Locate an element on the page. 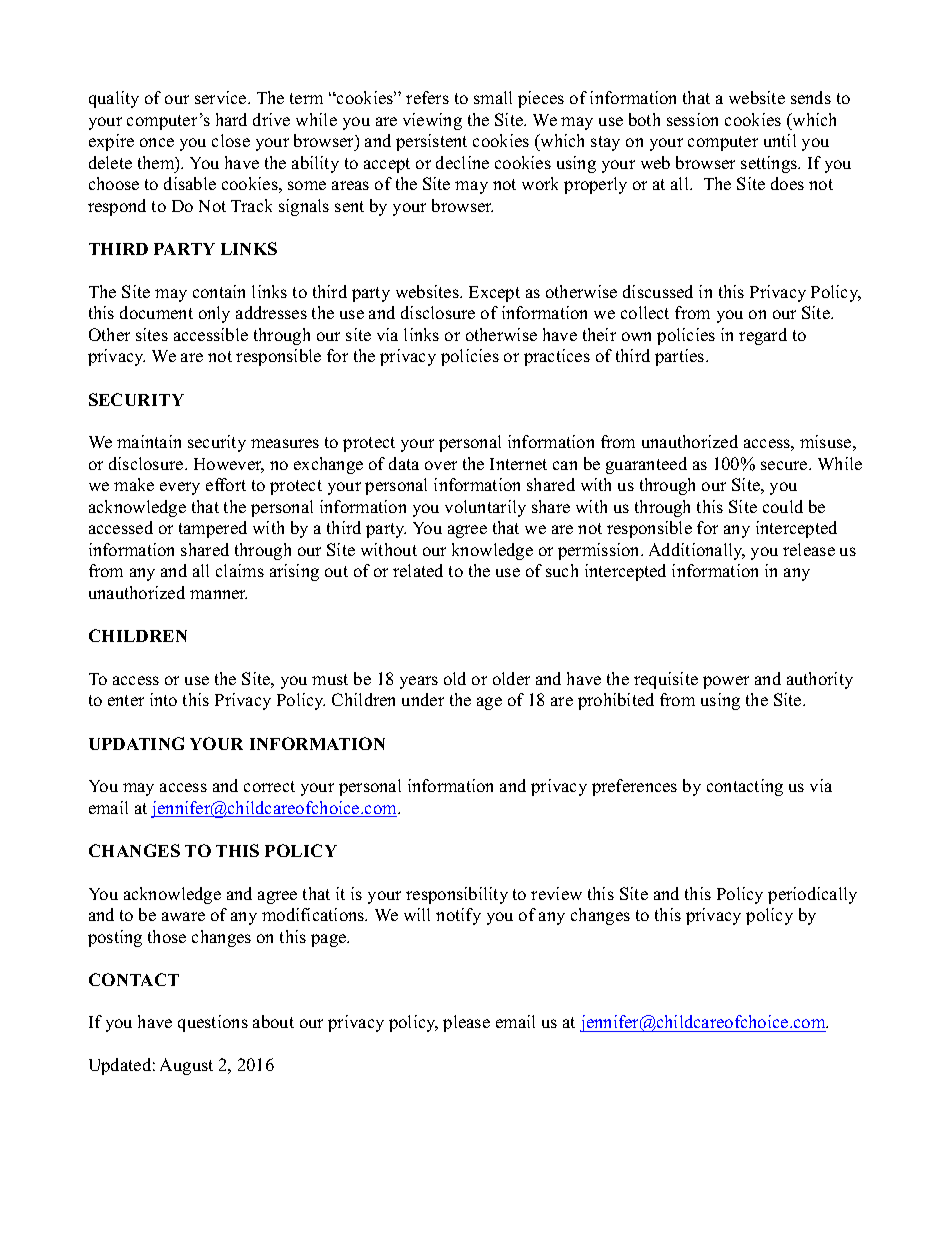 The width and height of the page is (952, 1233). practices is located at coordinates (557, 357).
